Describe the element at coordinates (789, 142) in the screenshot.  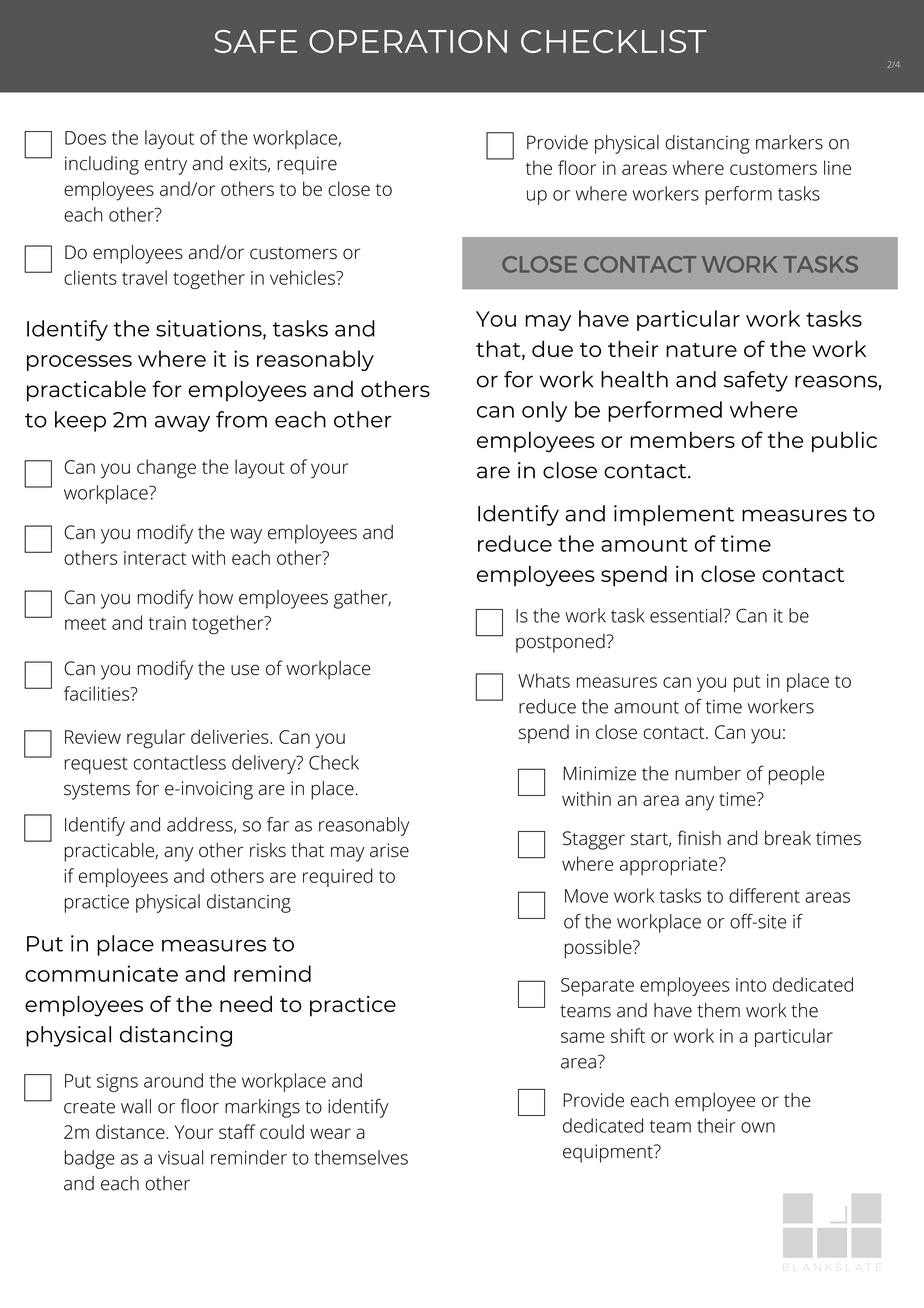
I see `markers` at that location.
